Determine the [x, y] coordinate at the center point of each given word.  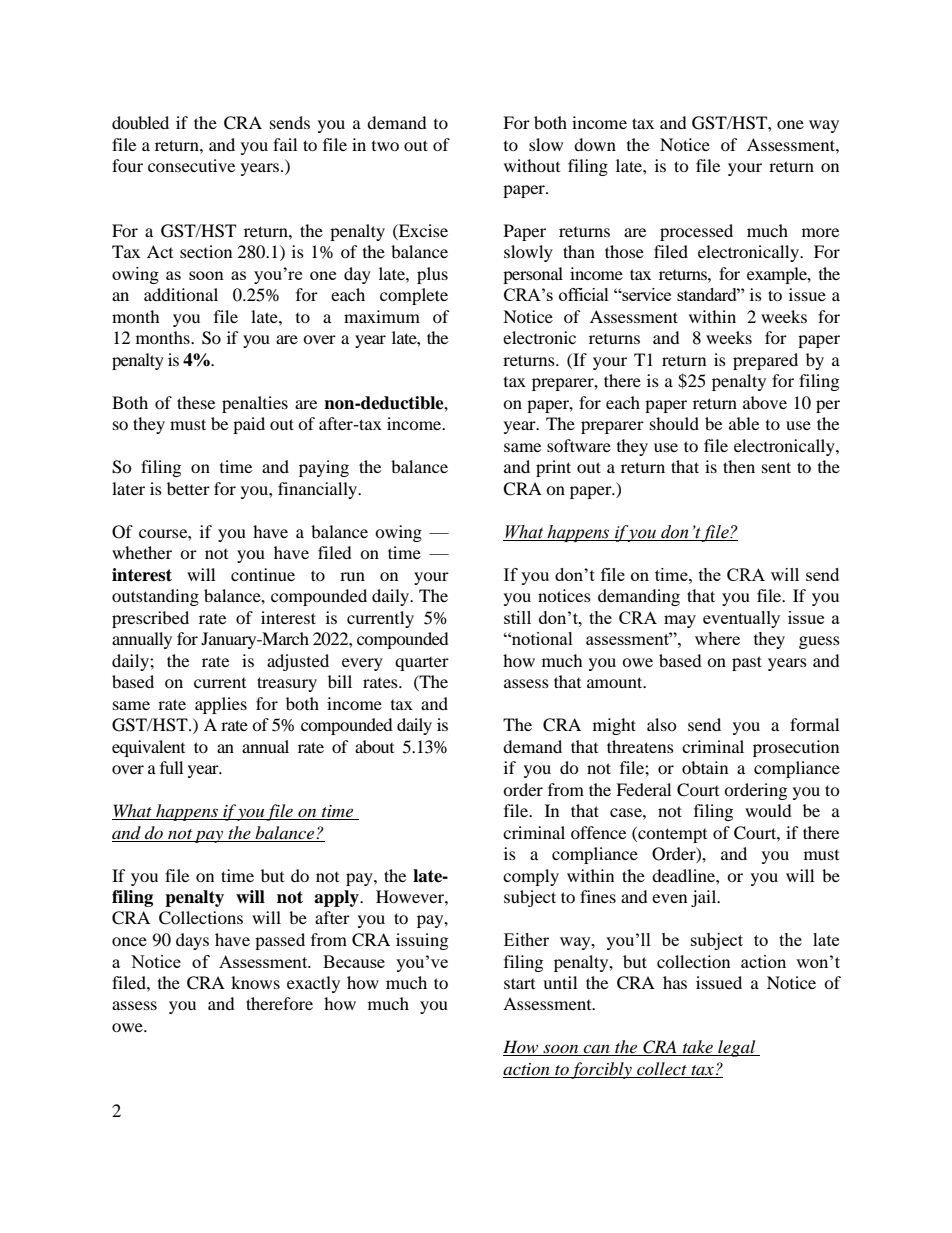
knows [255, 982]
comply [531, 877]
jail [705, 898]
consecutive [191, 165]
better [188, 488]
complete [414, 296]
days [192, 941]
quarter [422, 664]
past [747, 663]
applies [221, 705]
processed [696, 232]
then [739, 466]
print [553, 468]
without [532, 165]
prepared [765, 361]
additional [181, 294]
